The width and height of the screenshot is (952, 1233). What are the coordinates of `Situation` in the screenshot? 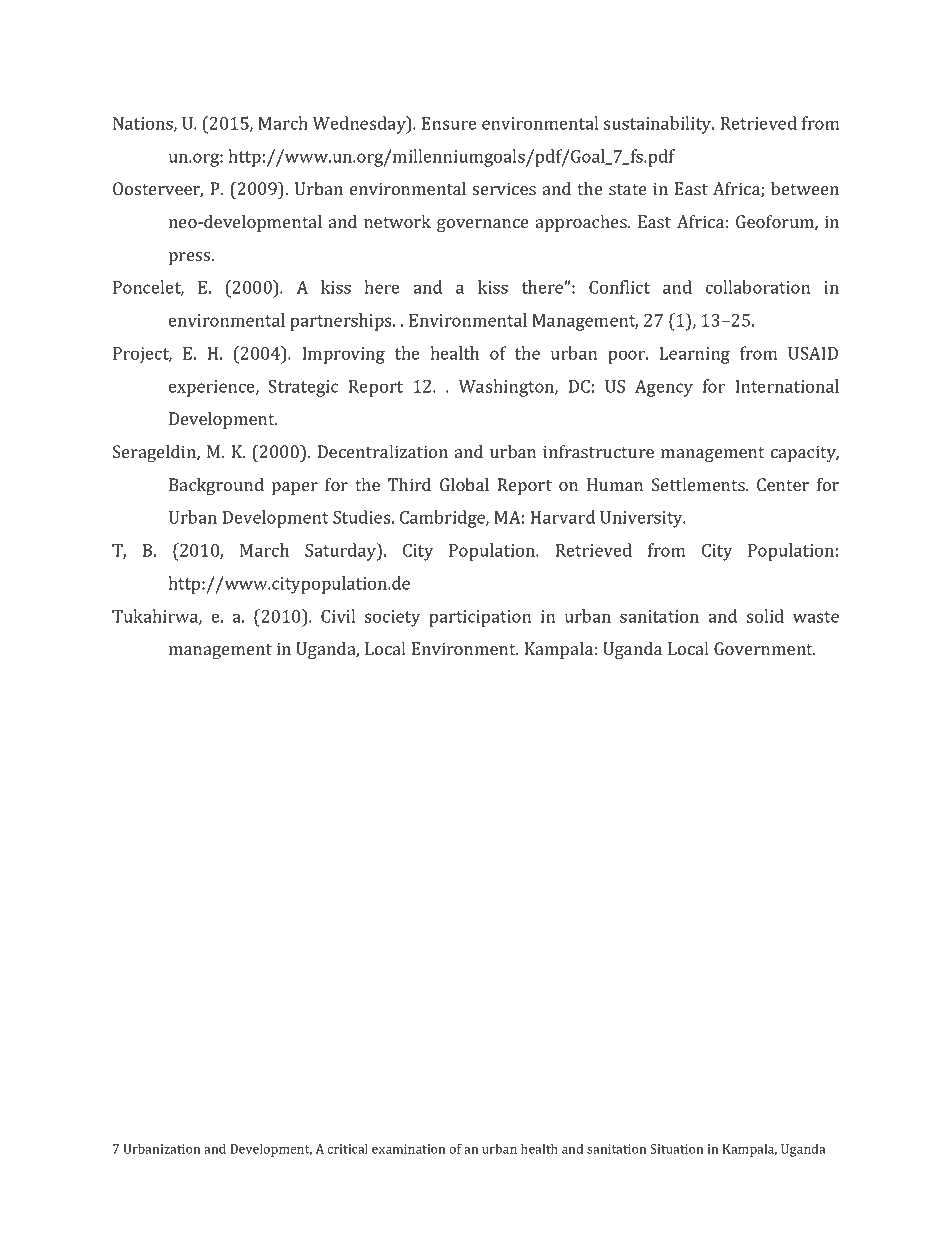 It's located at (676, 1149).
